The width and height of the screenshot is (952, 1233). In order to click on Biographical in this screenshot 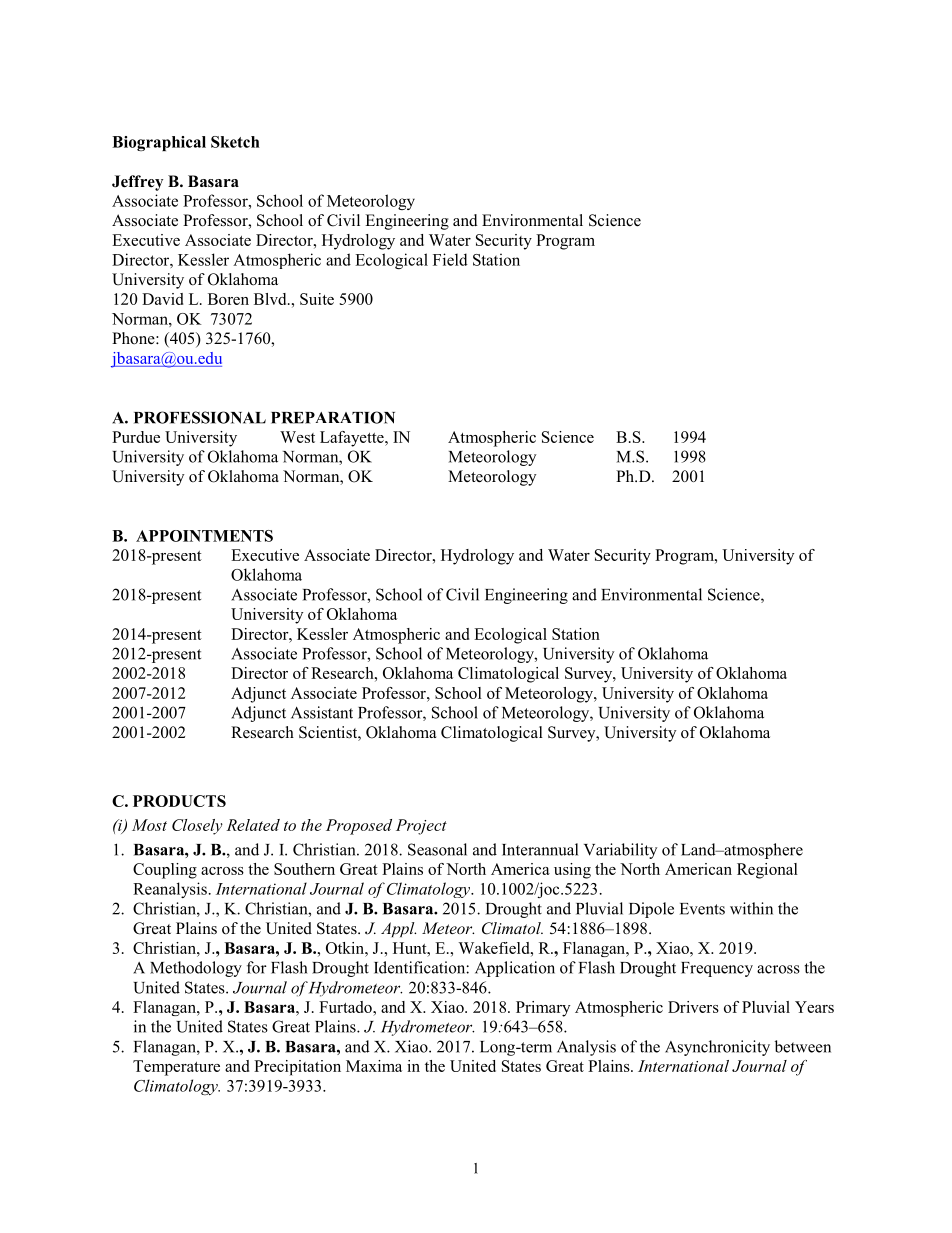, I will do `click(159, 143)`.
